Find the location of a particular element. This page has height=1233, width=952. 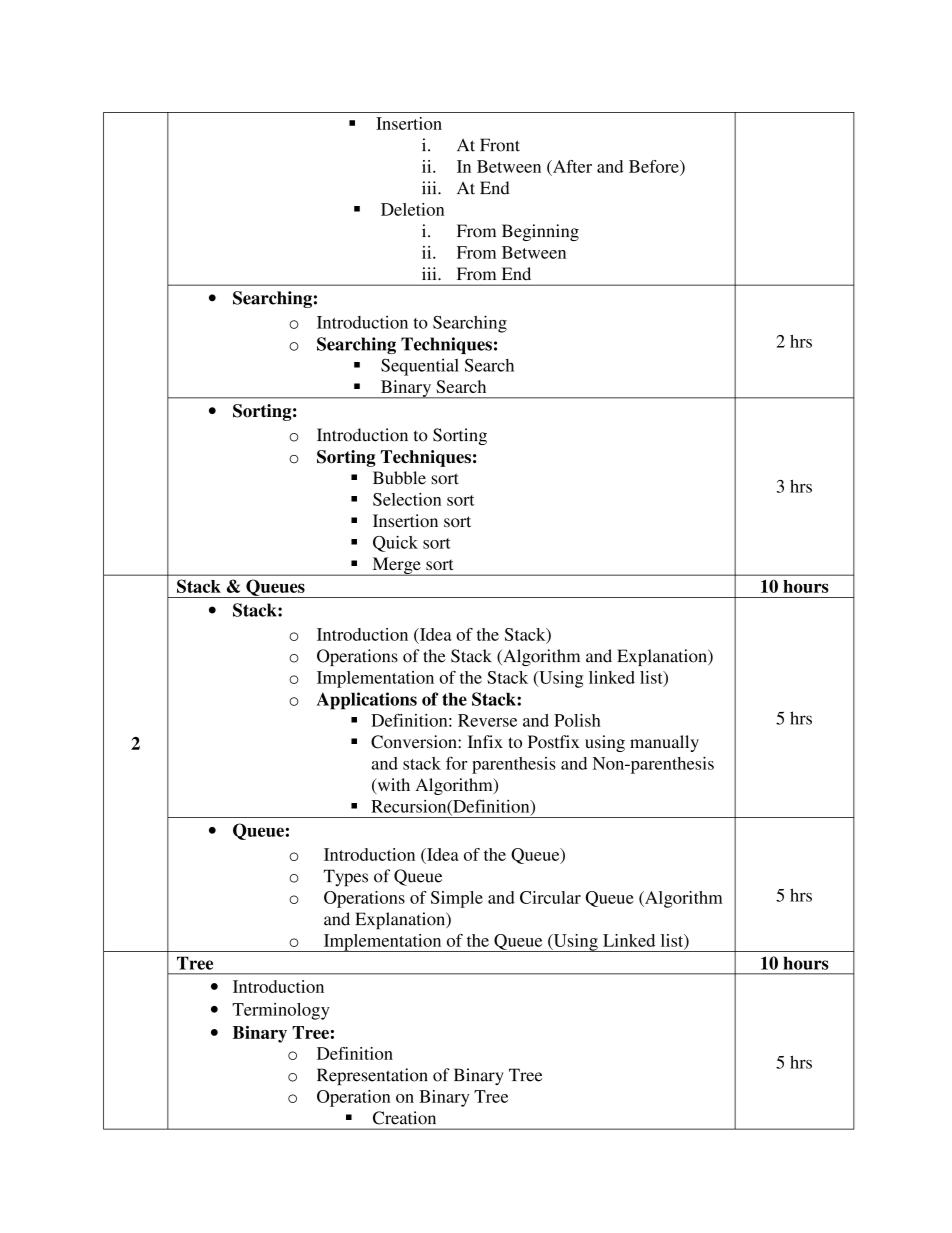

Polish is located at coordinates (577, 720).
